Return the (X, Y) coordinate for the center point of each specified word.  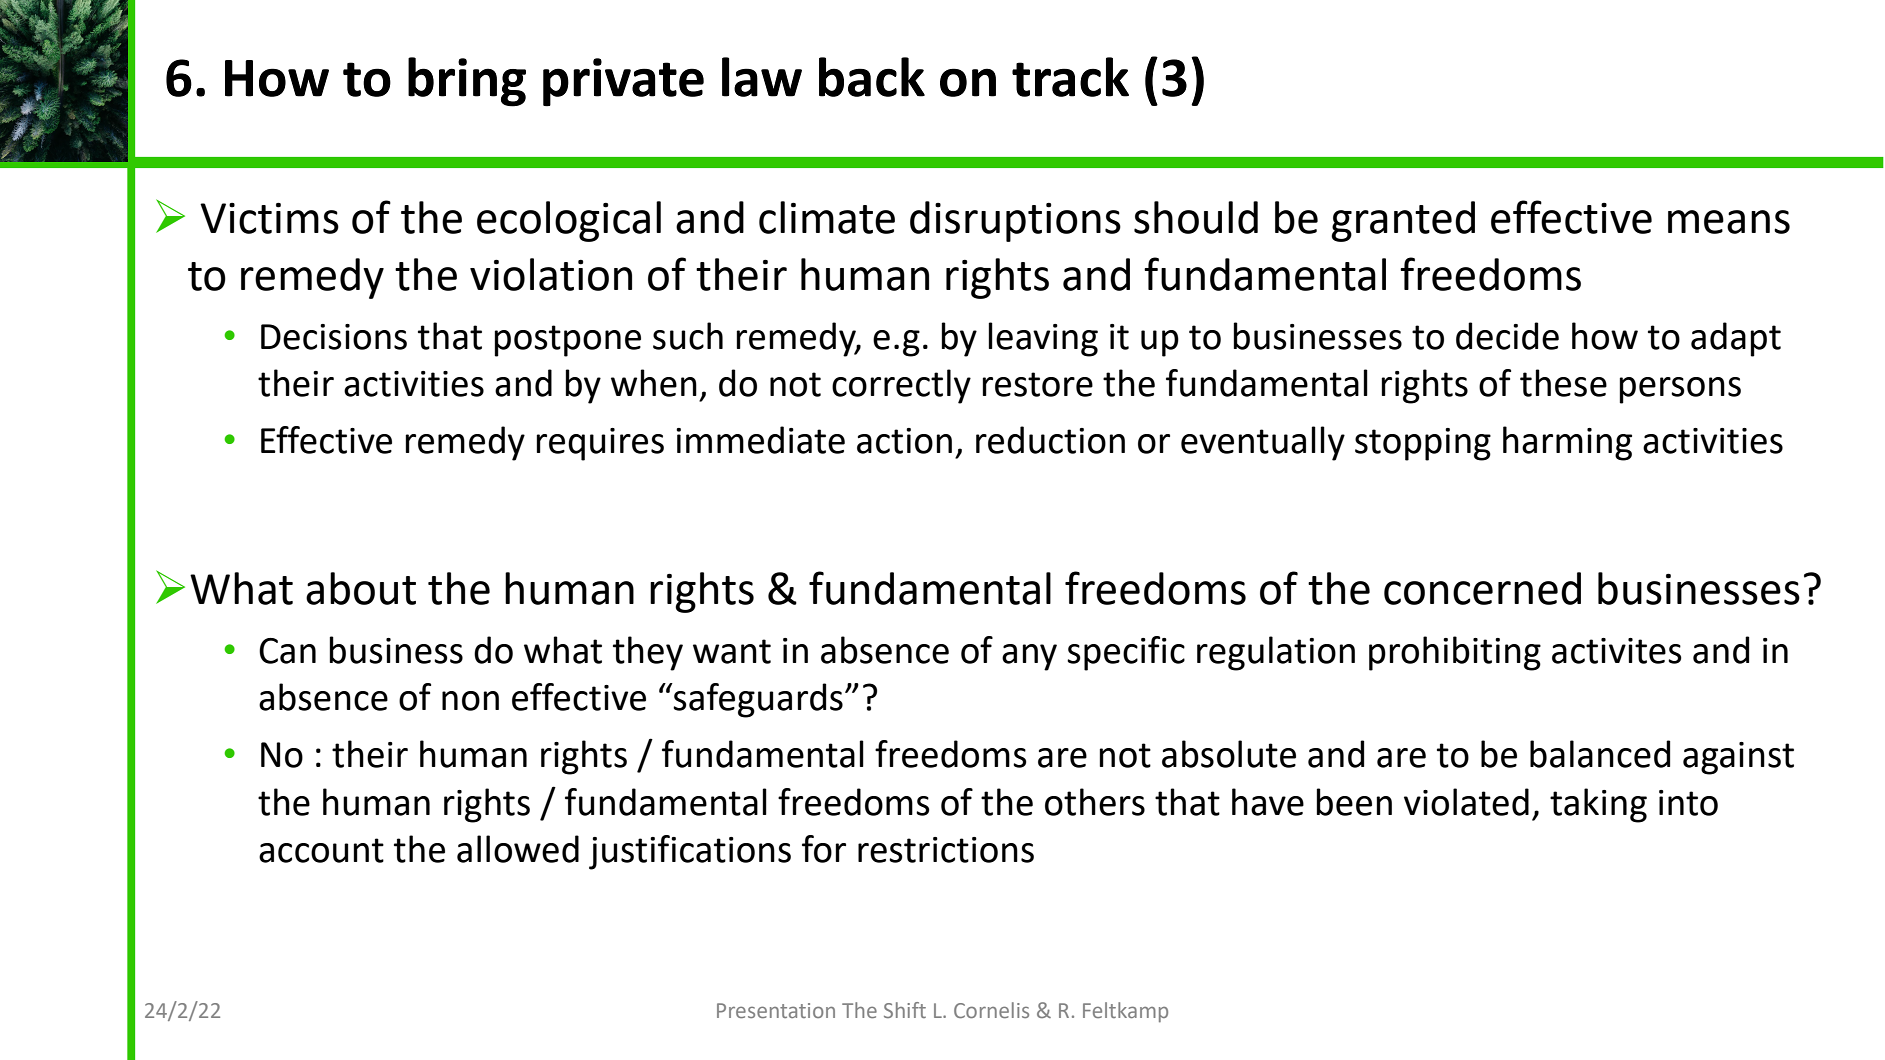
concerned (1482, 588)
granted (1403, 221)
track (1070, 77)
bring (467, 82)
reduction (1050, 440)
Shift (905, 1010)
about (361, 588)
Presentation (776, 1010)
